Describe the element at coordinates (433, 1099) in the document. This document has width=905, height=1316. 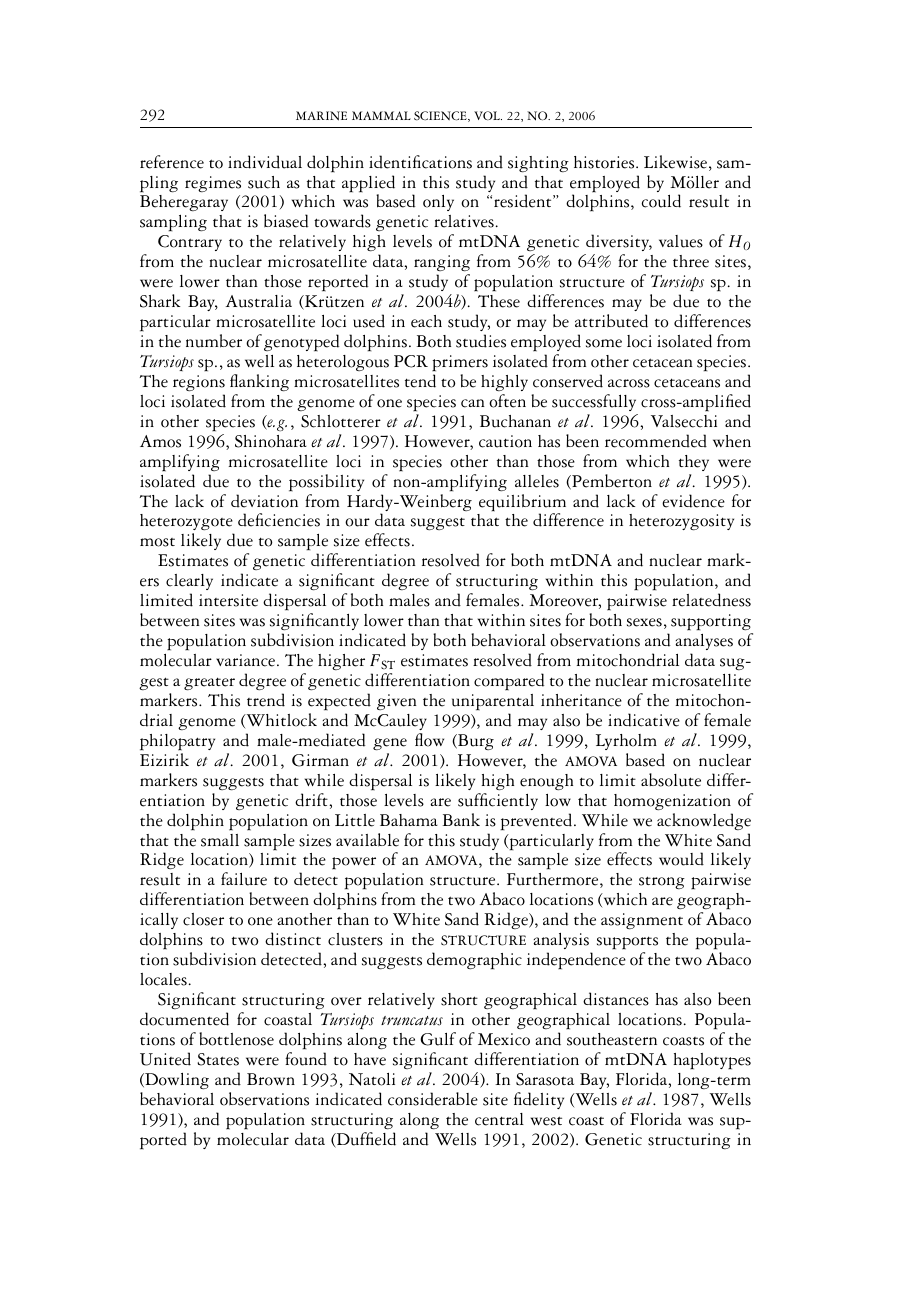
I see `considerable` at that location.
